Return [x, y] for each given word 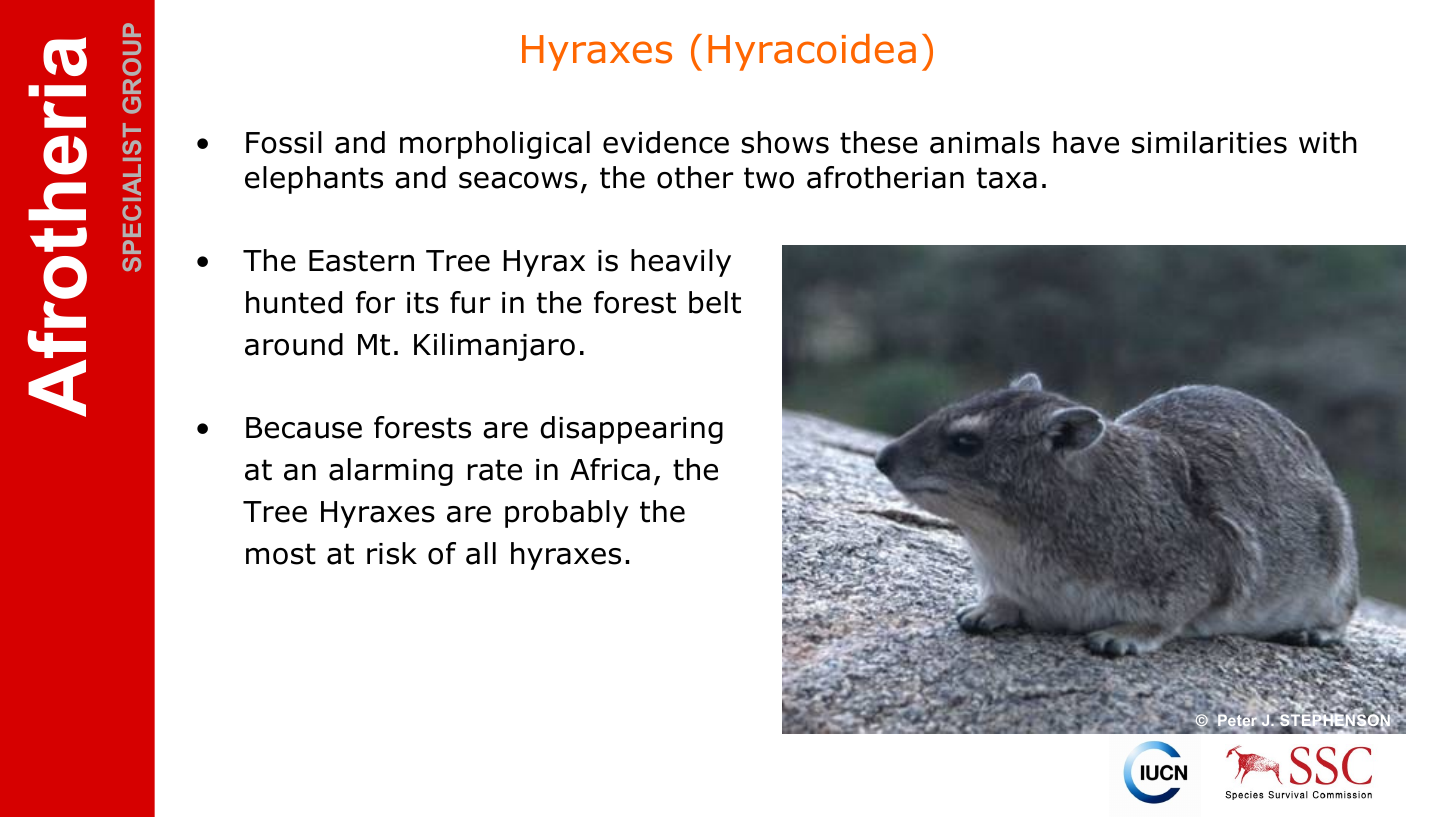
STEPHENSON [1335, 721]
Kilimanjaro [494, 347]
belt [715, 302]
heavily [681, 263]
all [481, 553]
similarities [1209, 142]
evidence [666, 142]
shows [785, 142]
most [281, 554]
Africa [610, 469]
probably [567, 514]
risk [392, 553]
